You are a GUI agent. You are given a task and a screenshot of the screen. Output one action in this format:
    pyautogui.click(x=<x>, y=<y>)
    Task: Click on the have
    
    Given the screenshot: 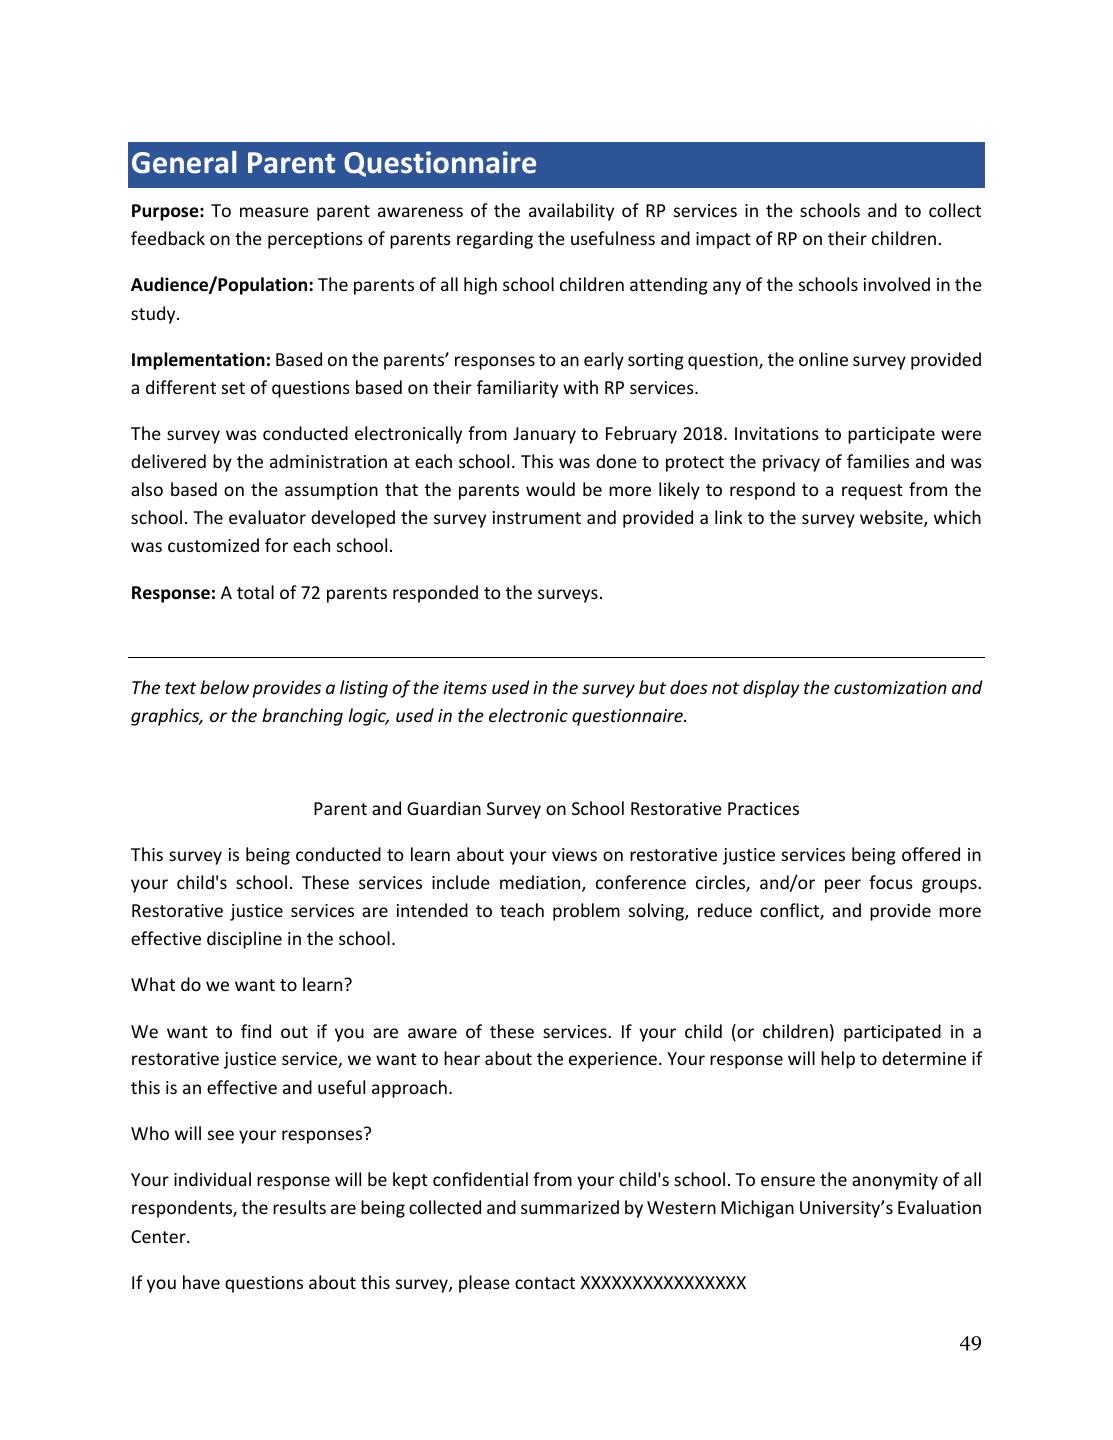 What is the action you would take?
    pyautogui.click(x=201, y=1282)
